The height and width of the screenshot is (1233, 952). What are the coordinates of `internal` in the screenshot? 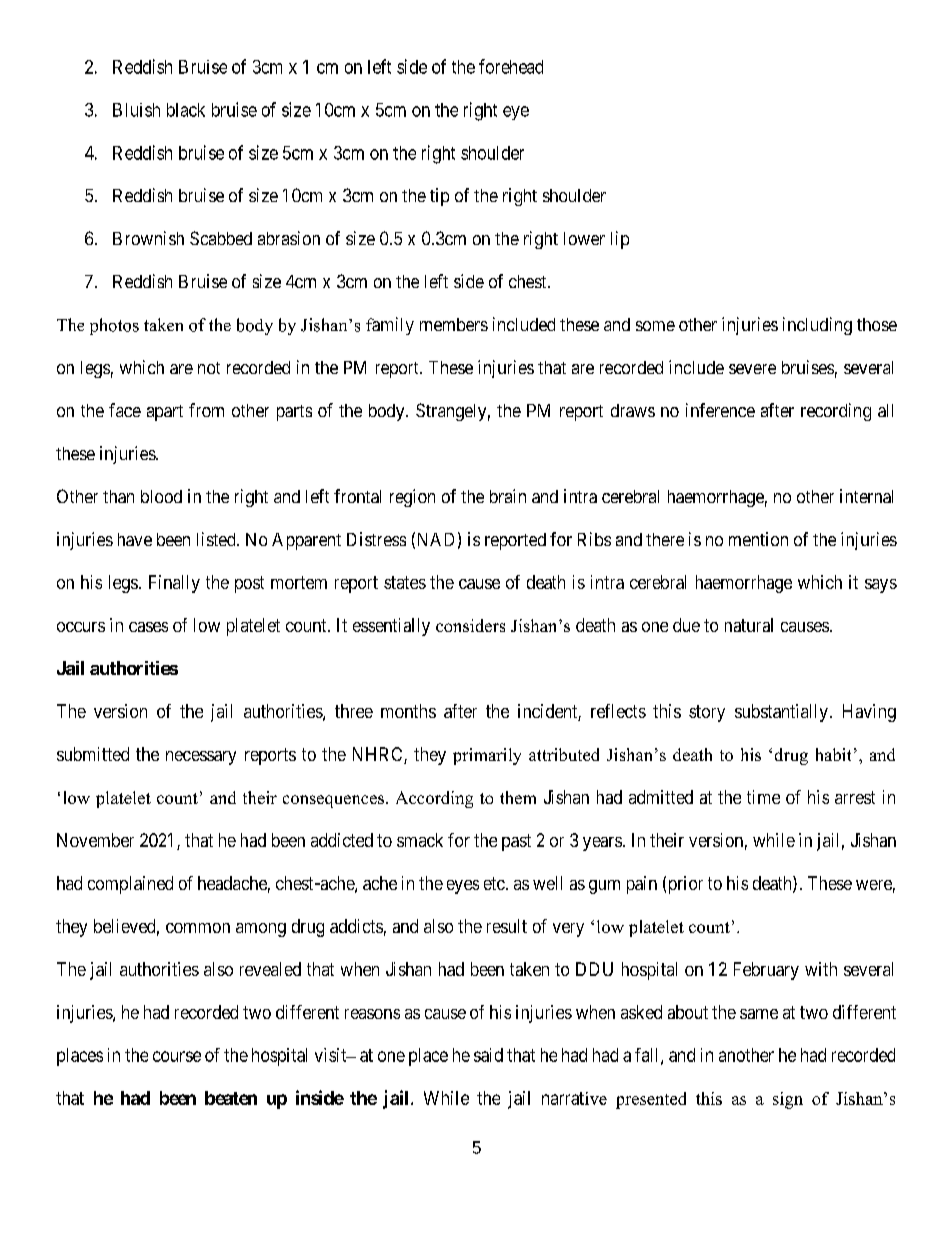 It's located at (866, 496).
